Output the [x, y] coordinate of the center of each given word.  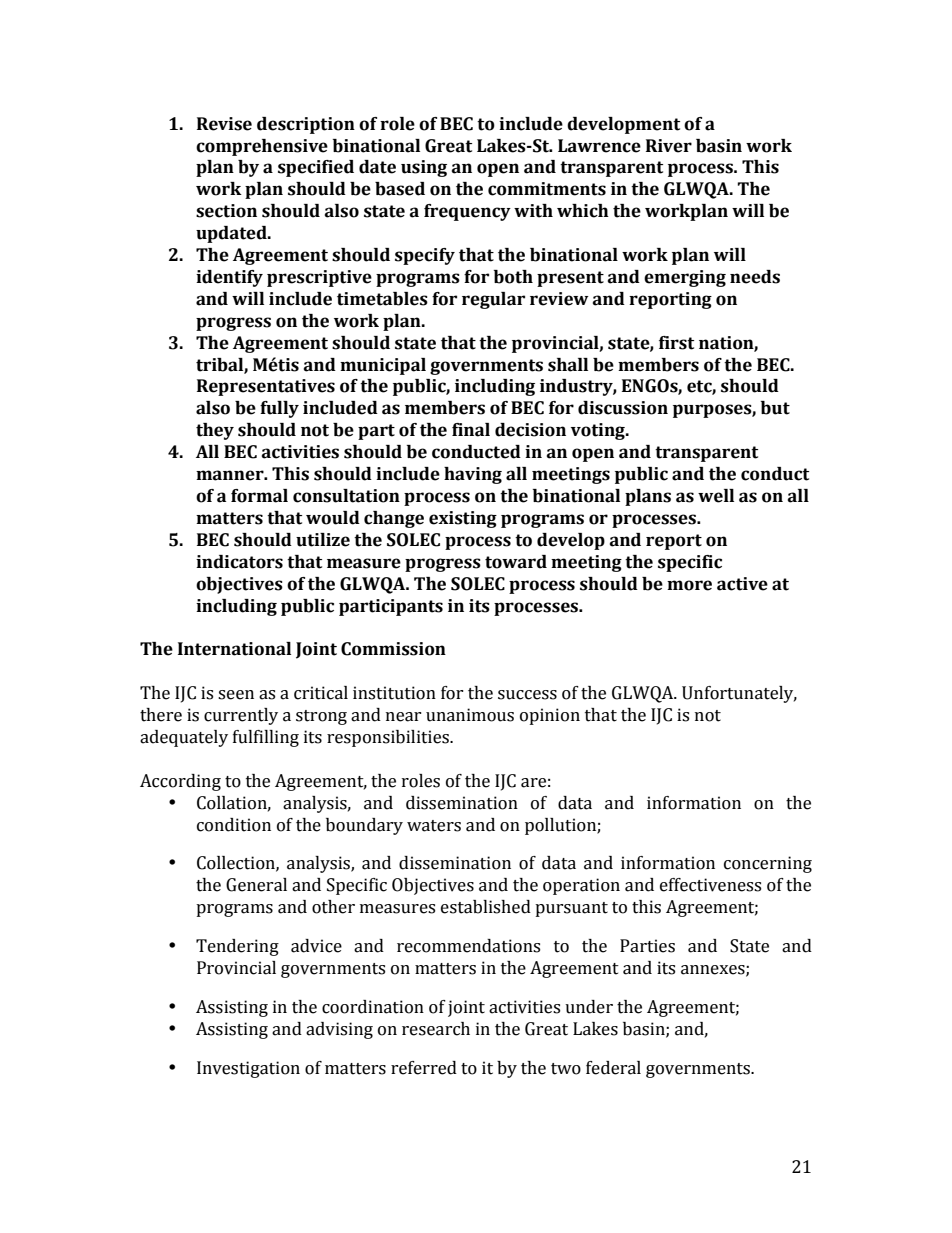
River [669, 146]
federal [613, 1068]
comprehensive [262, 147]
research [436, 1029]
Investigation [248, 1069]
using [424, 168]
